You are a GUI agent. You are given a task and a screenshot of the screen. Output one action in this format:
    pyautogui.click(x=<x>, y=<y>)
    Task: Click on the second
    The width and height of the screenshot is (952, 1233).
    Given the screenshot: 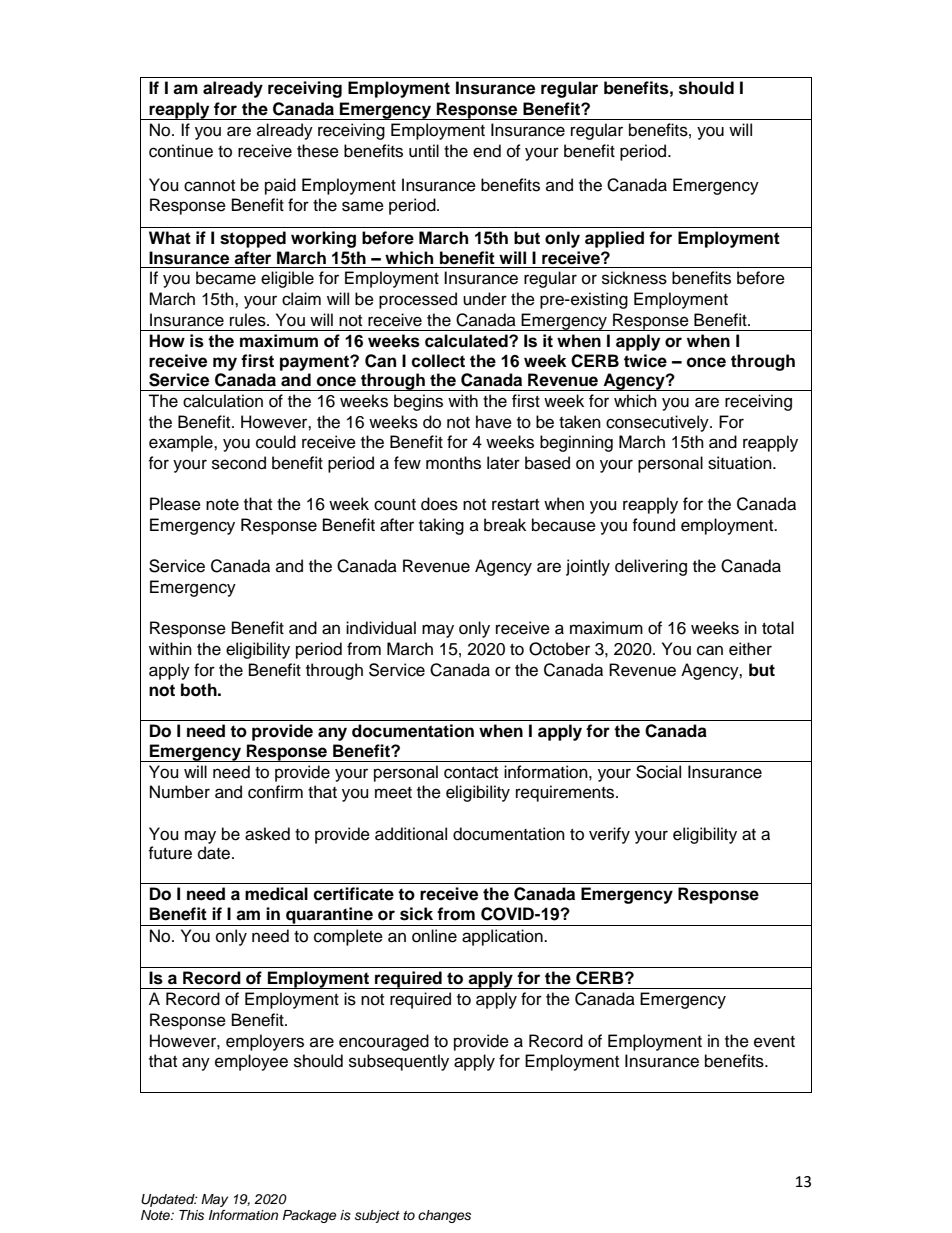 What is the action you would take?
    pyautogui.click(x=239, y=463)
